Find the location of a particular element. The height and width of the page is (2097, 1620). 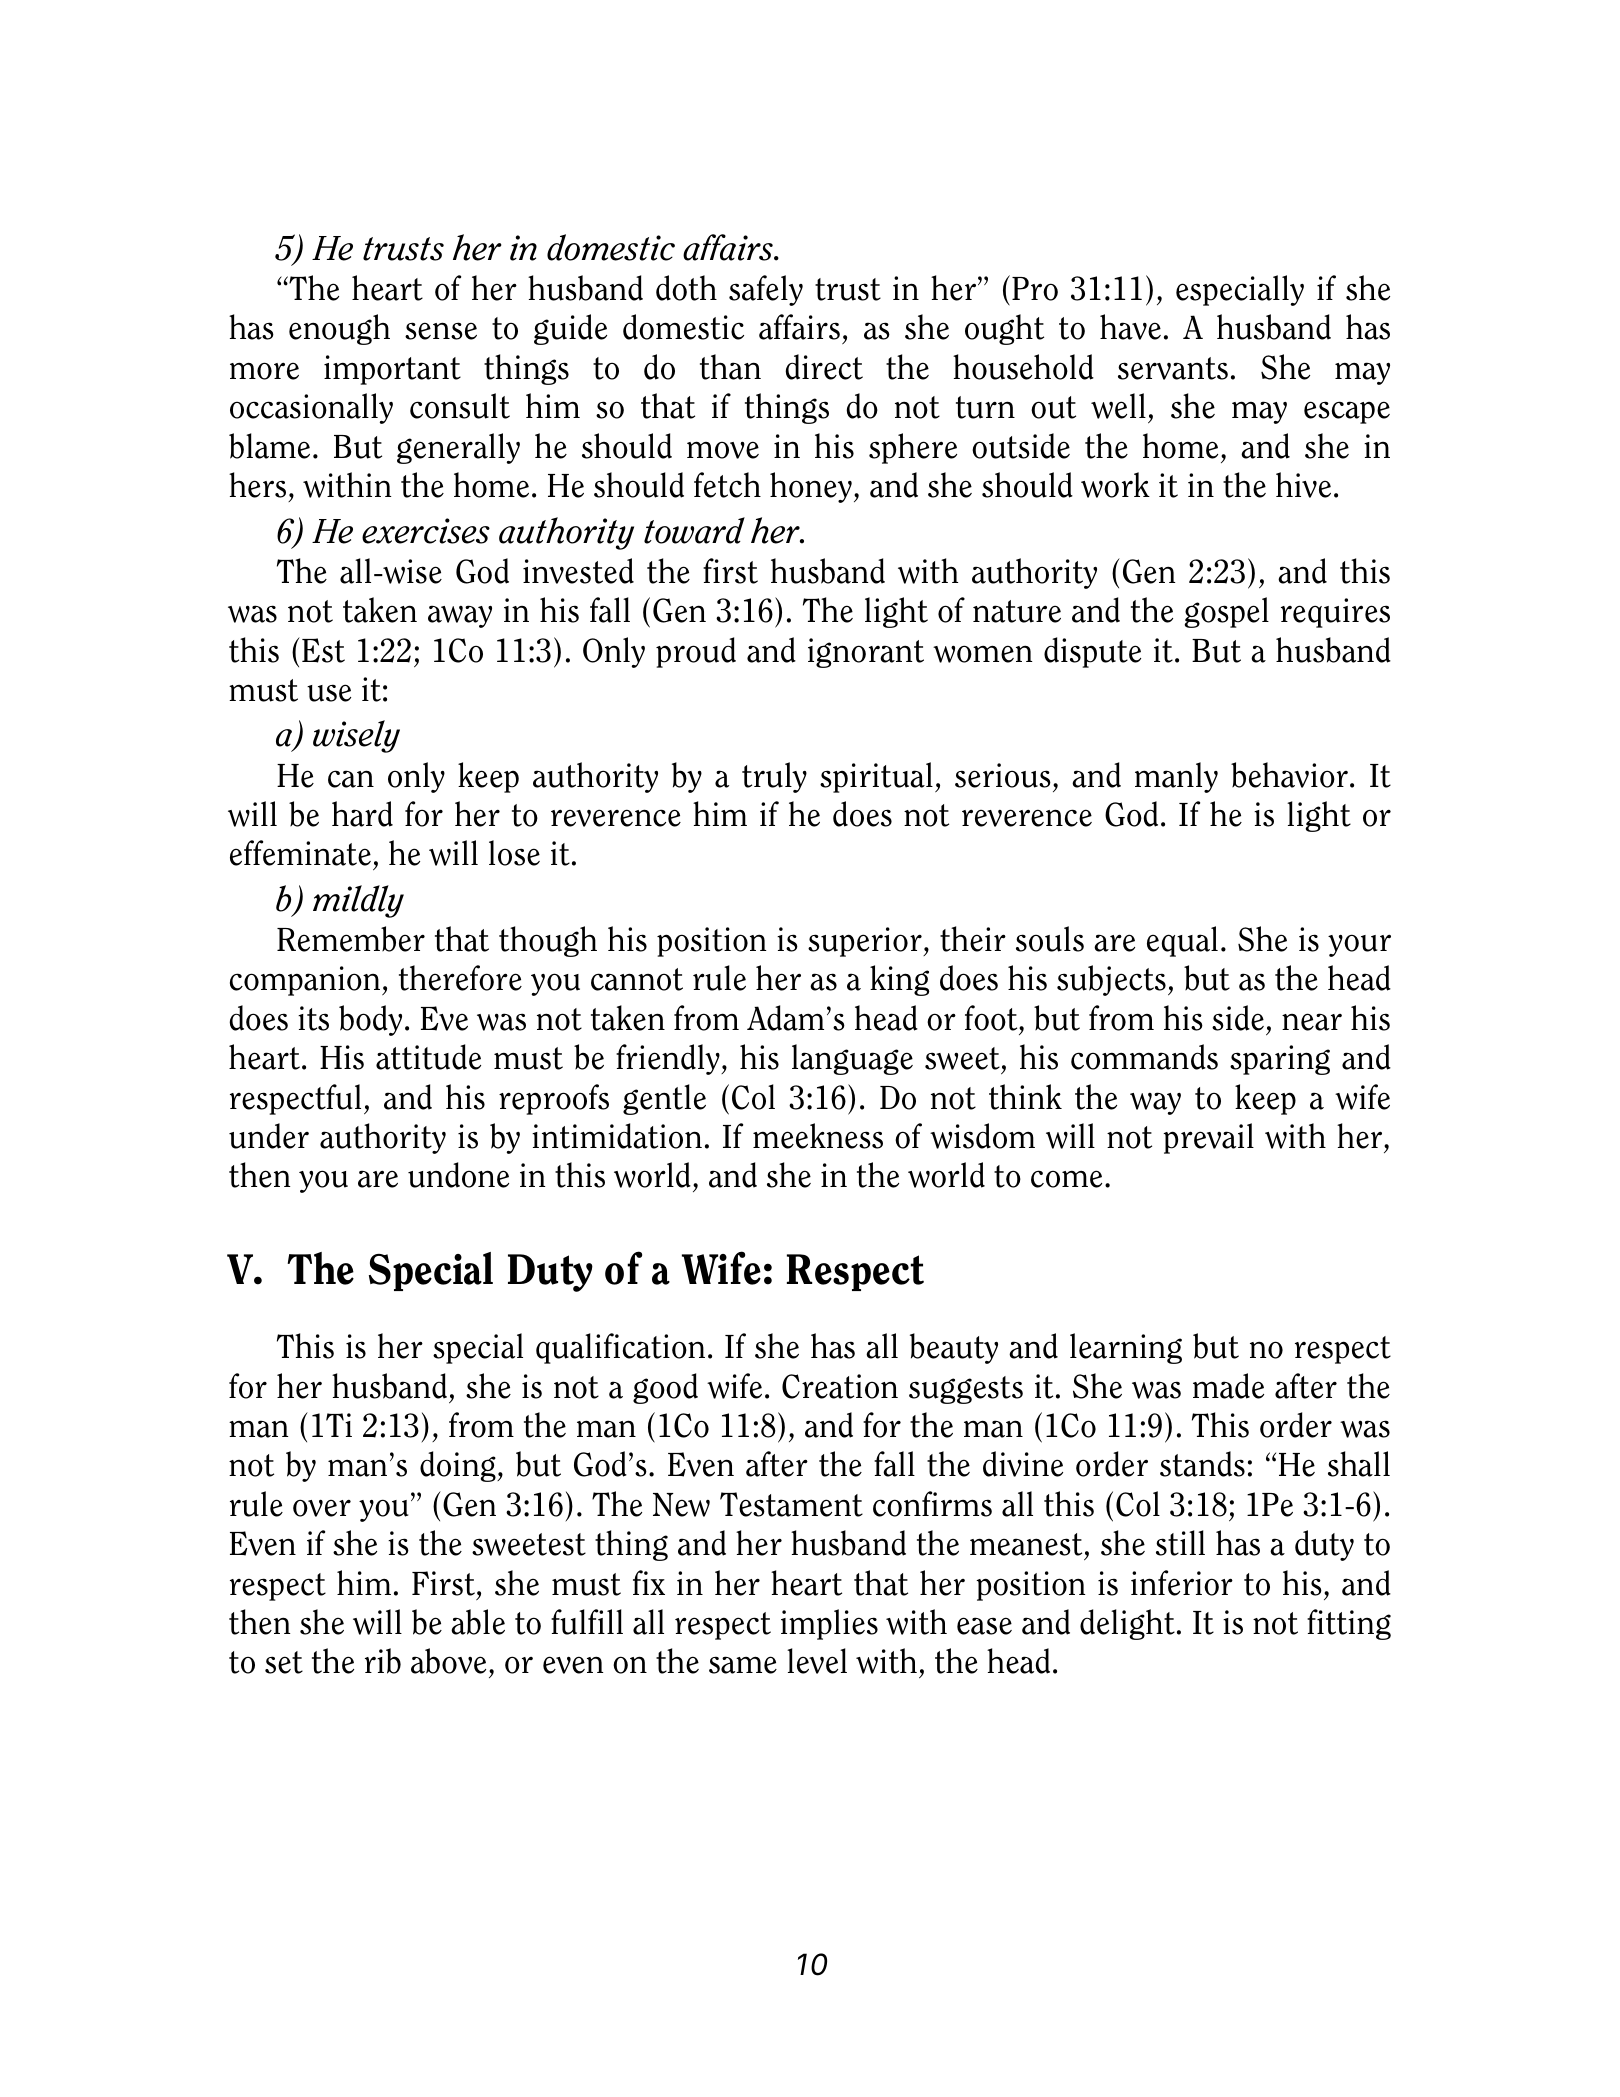

equal is located at coordinates (1182, 941).
